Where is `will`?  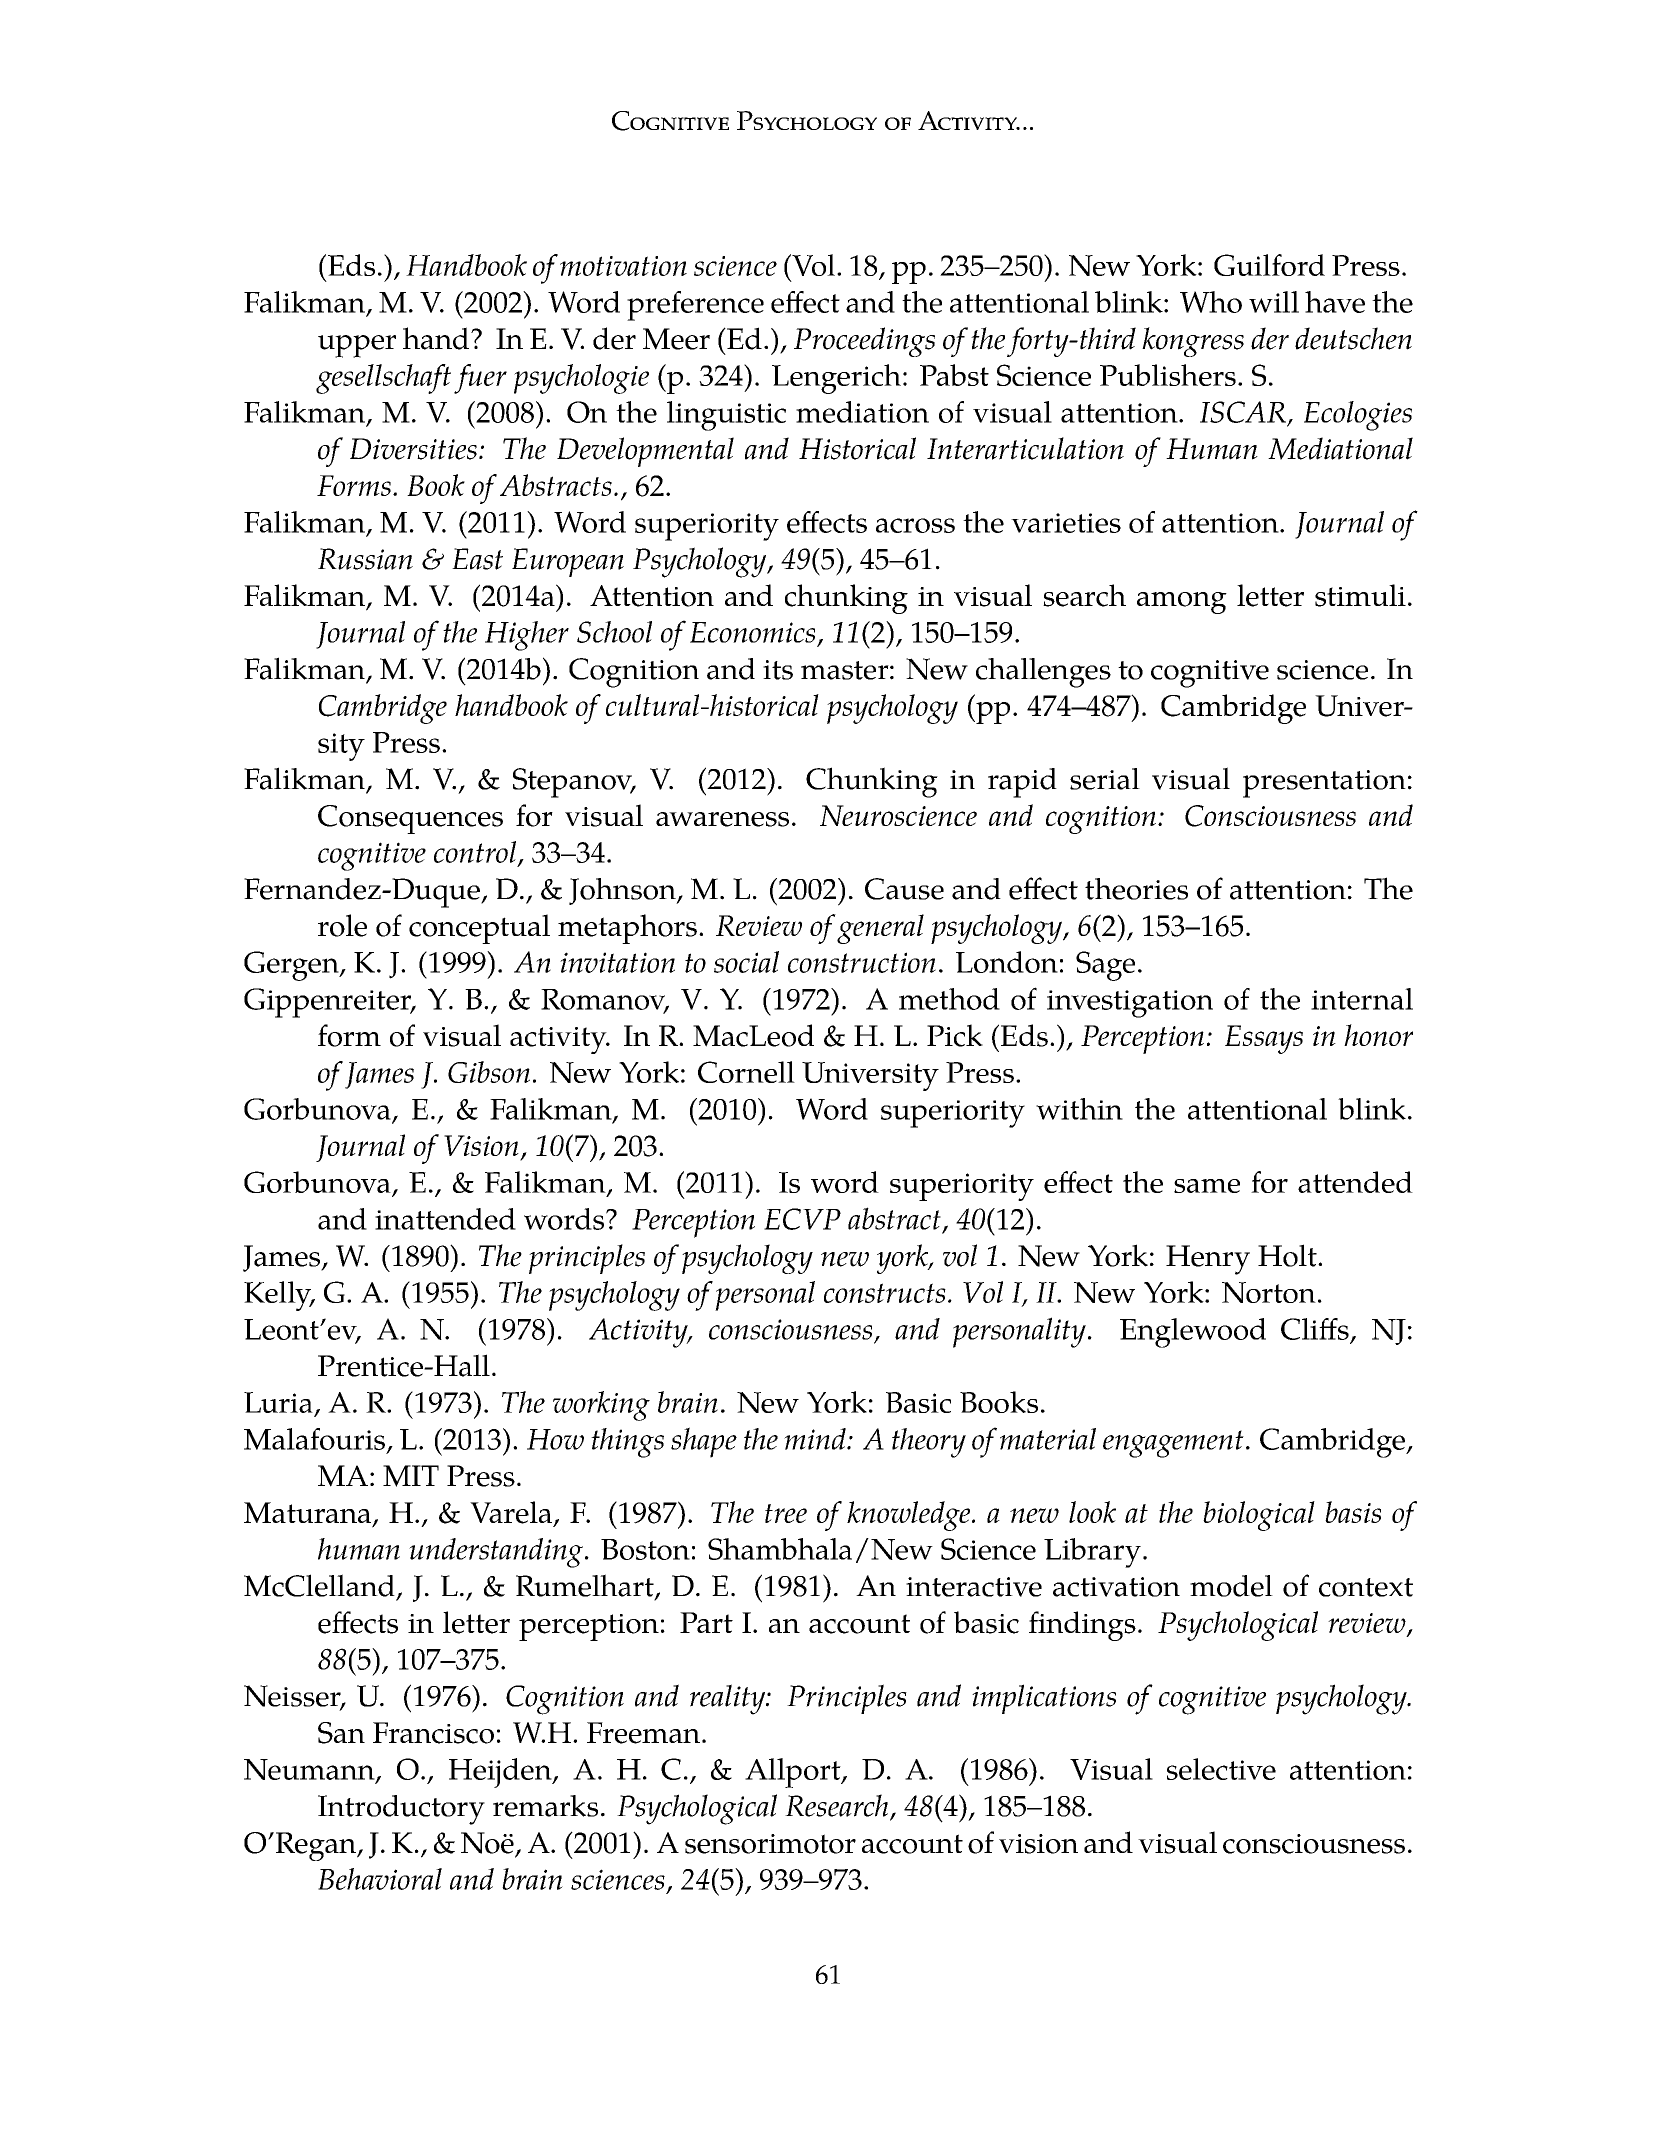
will is located at coordinates (1274, 302).
